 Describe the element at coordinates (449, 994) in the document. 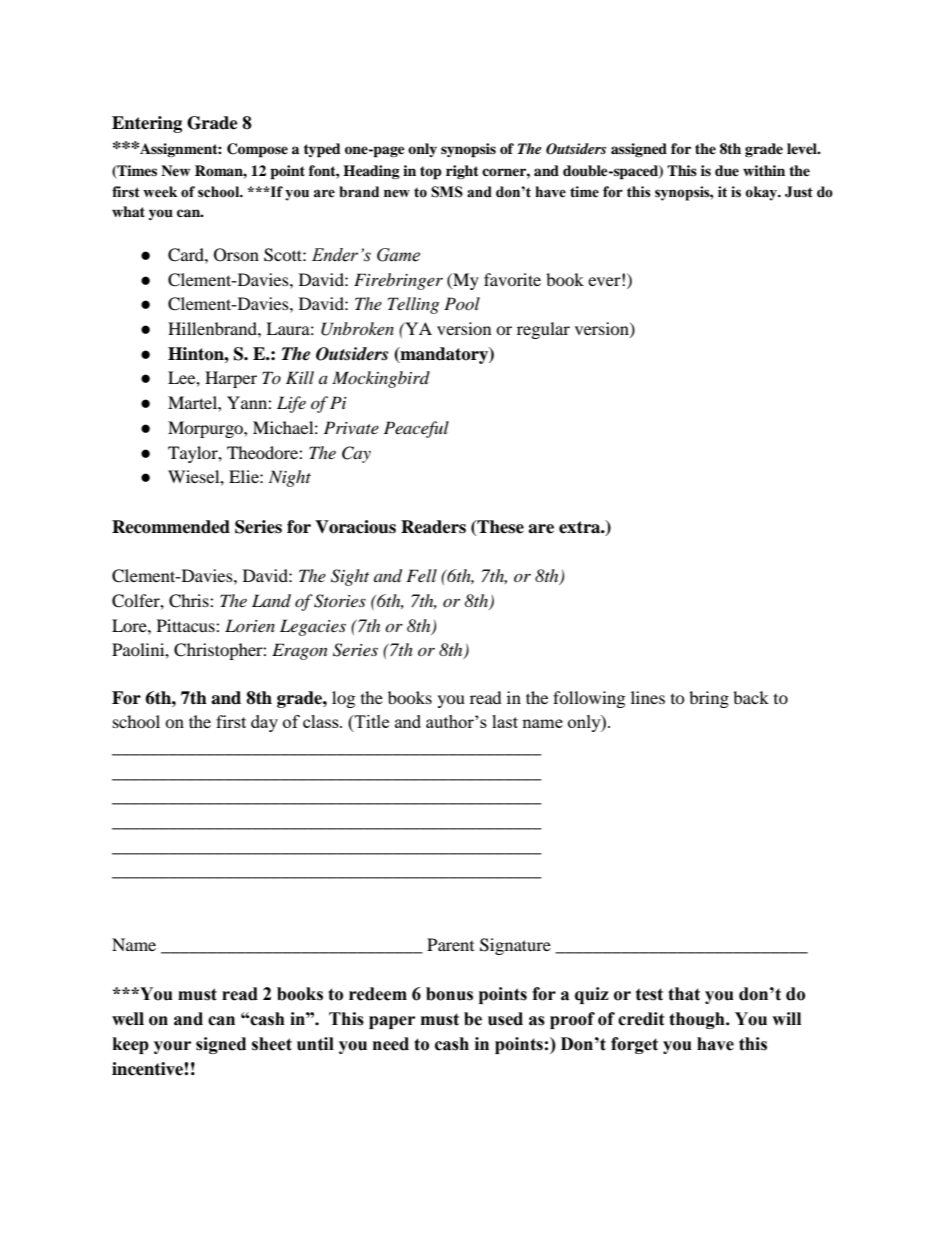

I see `bonus` at that location.
